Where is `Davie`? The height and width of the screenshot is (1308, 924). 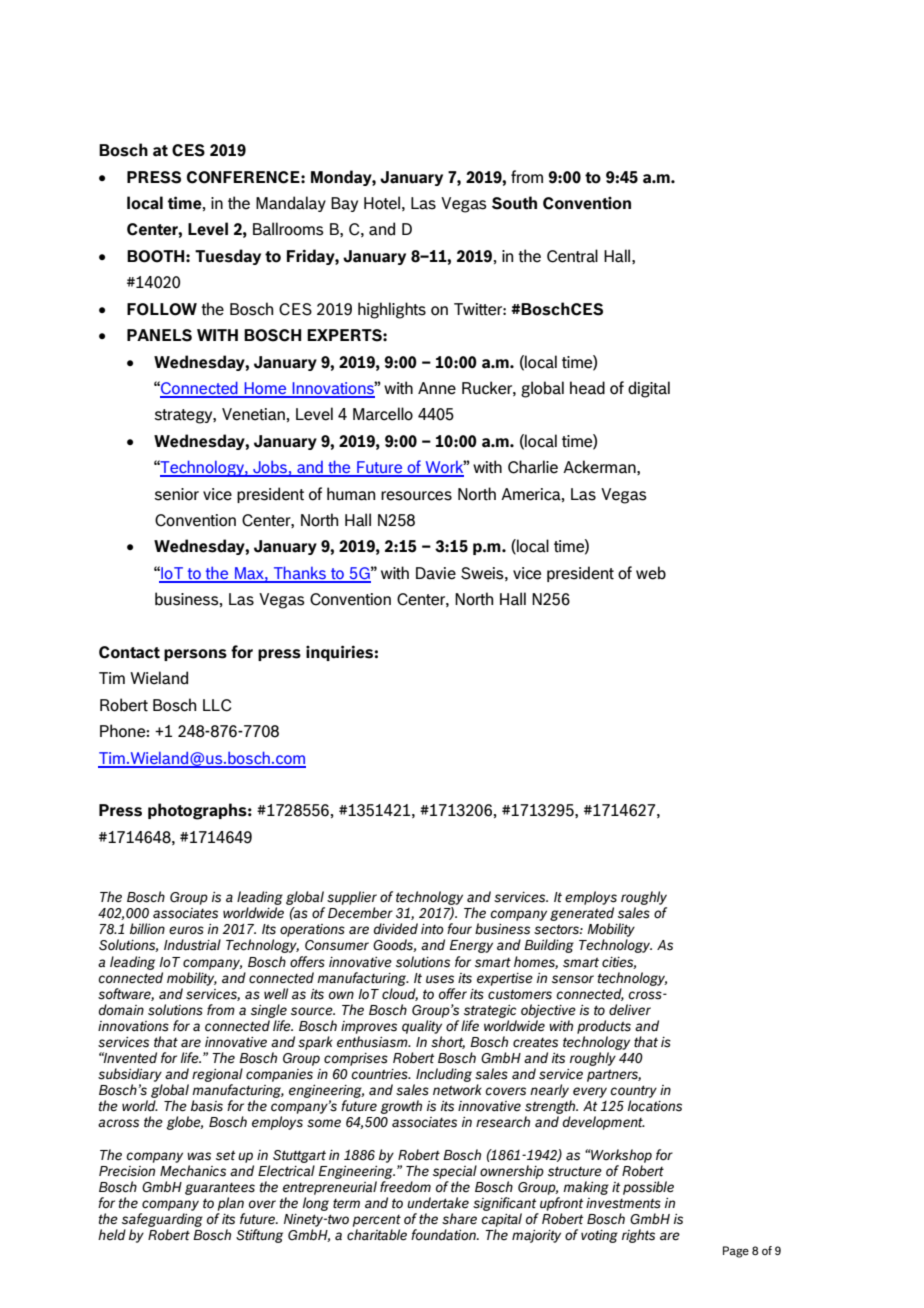
Davie is located at coordinates (436, 573).
